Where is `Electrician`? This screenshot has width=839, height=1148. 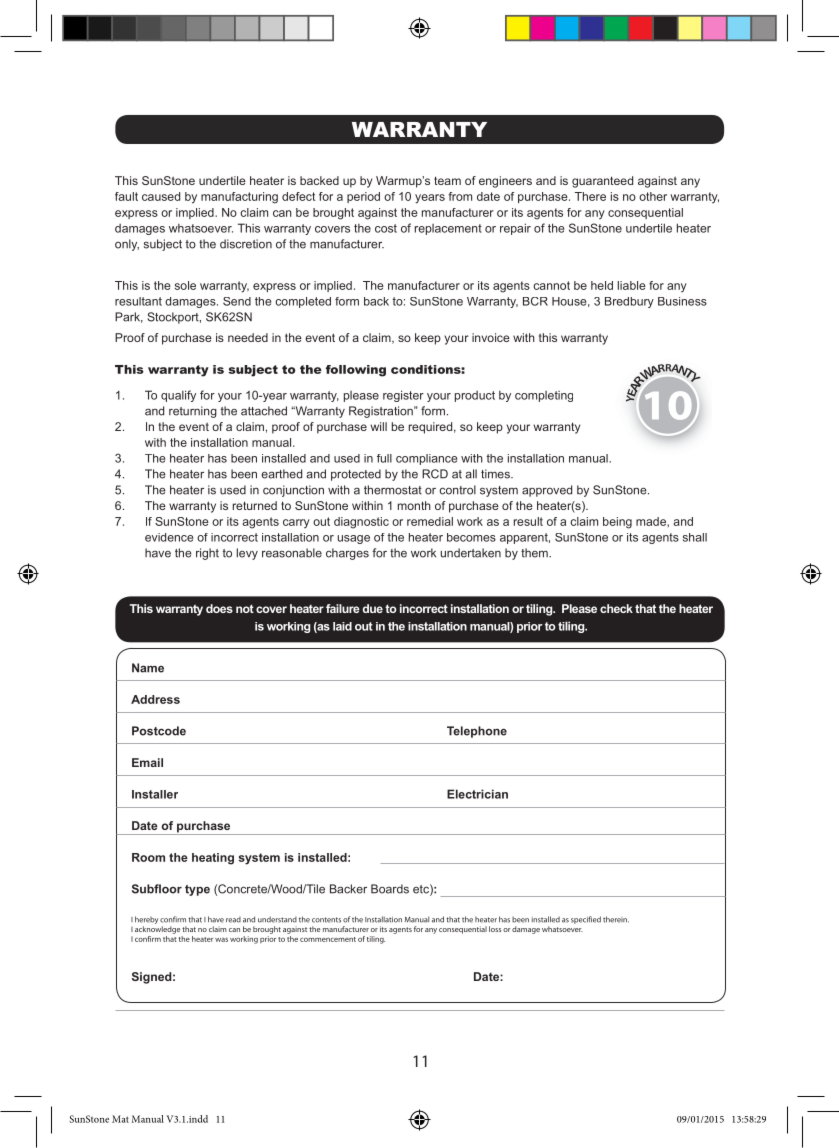
Electrician is located at coordinates (477, 794).
